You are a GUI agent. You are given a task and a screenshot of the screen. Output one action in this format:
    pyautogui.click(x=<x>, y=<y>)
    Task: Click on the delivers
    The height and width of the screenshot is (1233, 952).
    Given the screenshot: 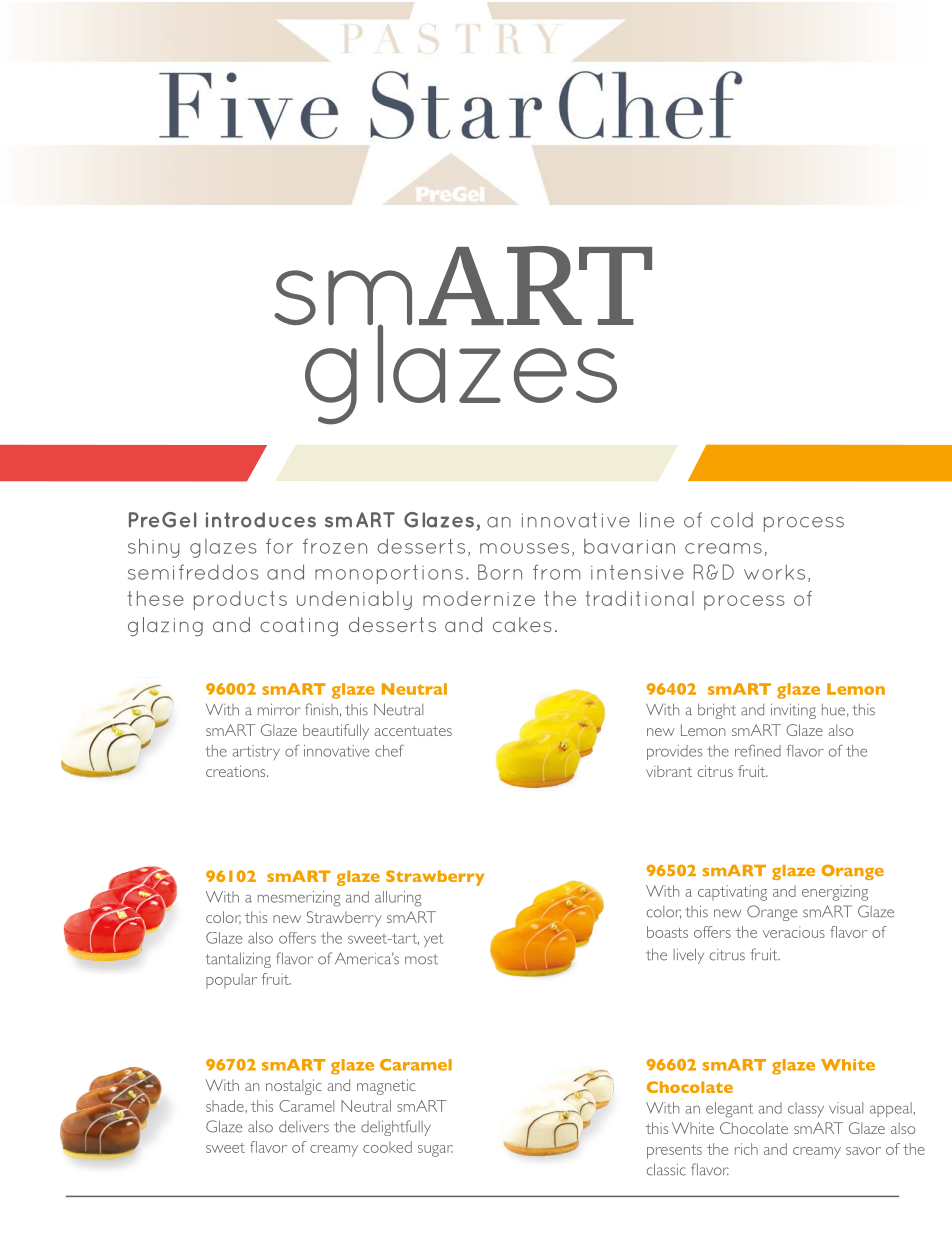 What is the action you would take?
    pyautogui.click(x=304, y=1127)
